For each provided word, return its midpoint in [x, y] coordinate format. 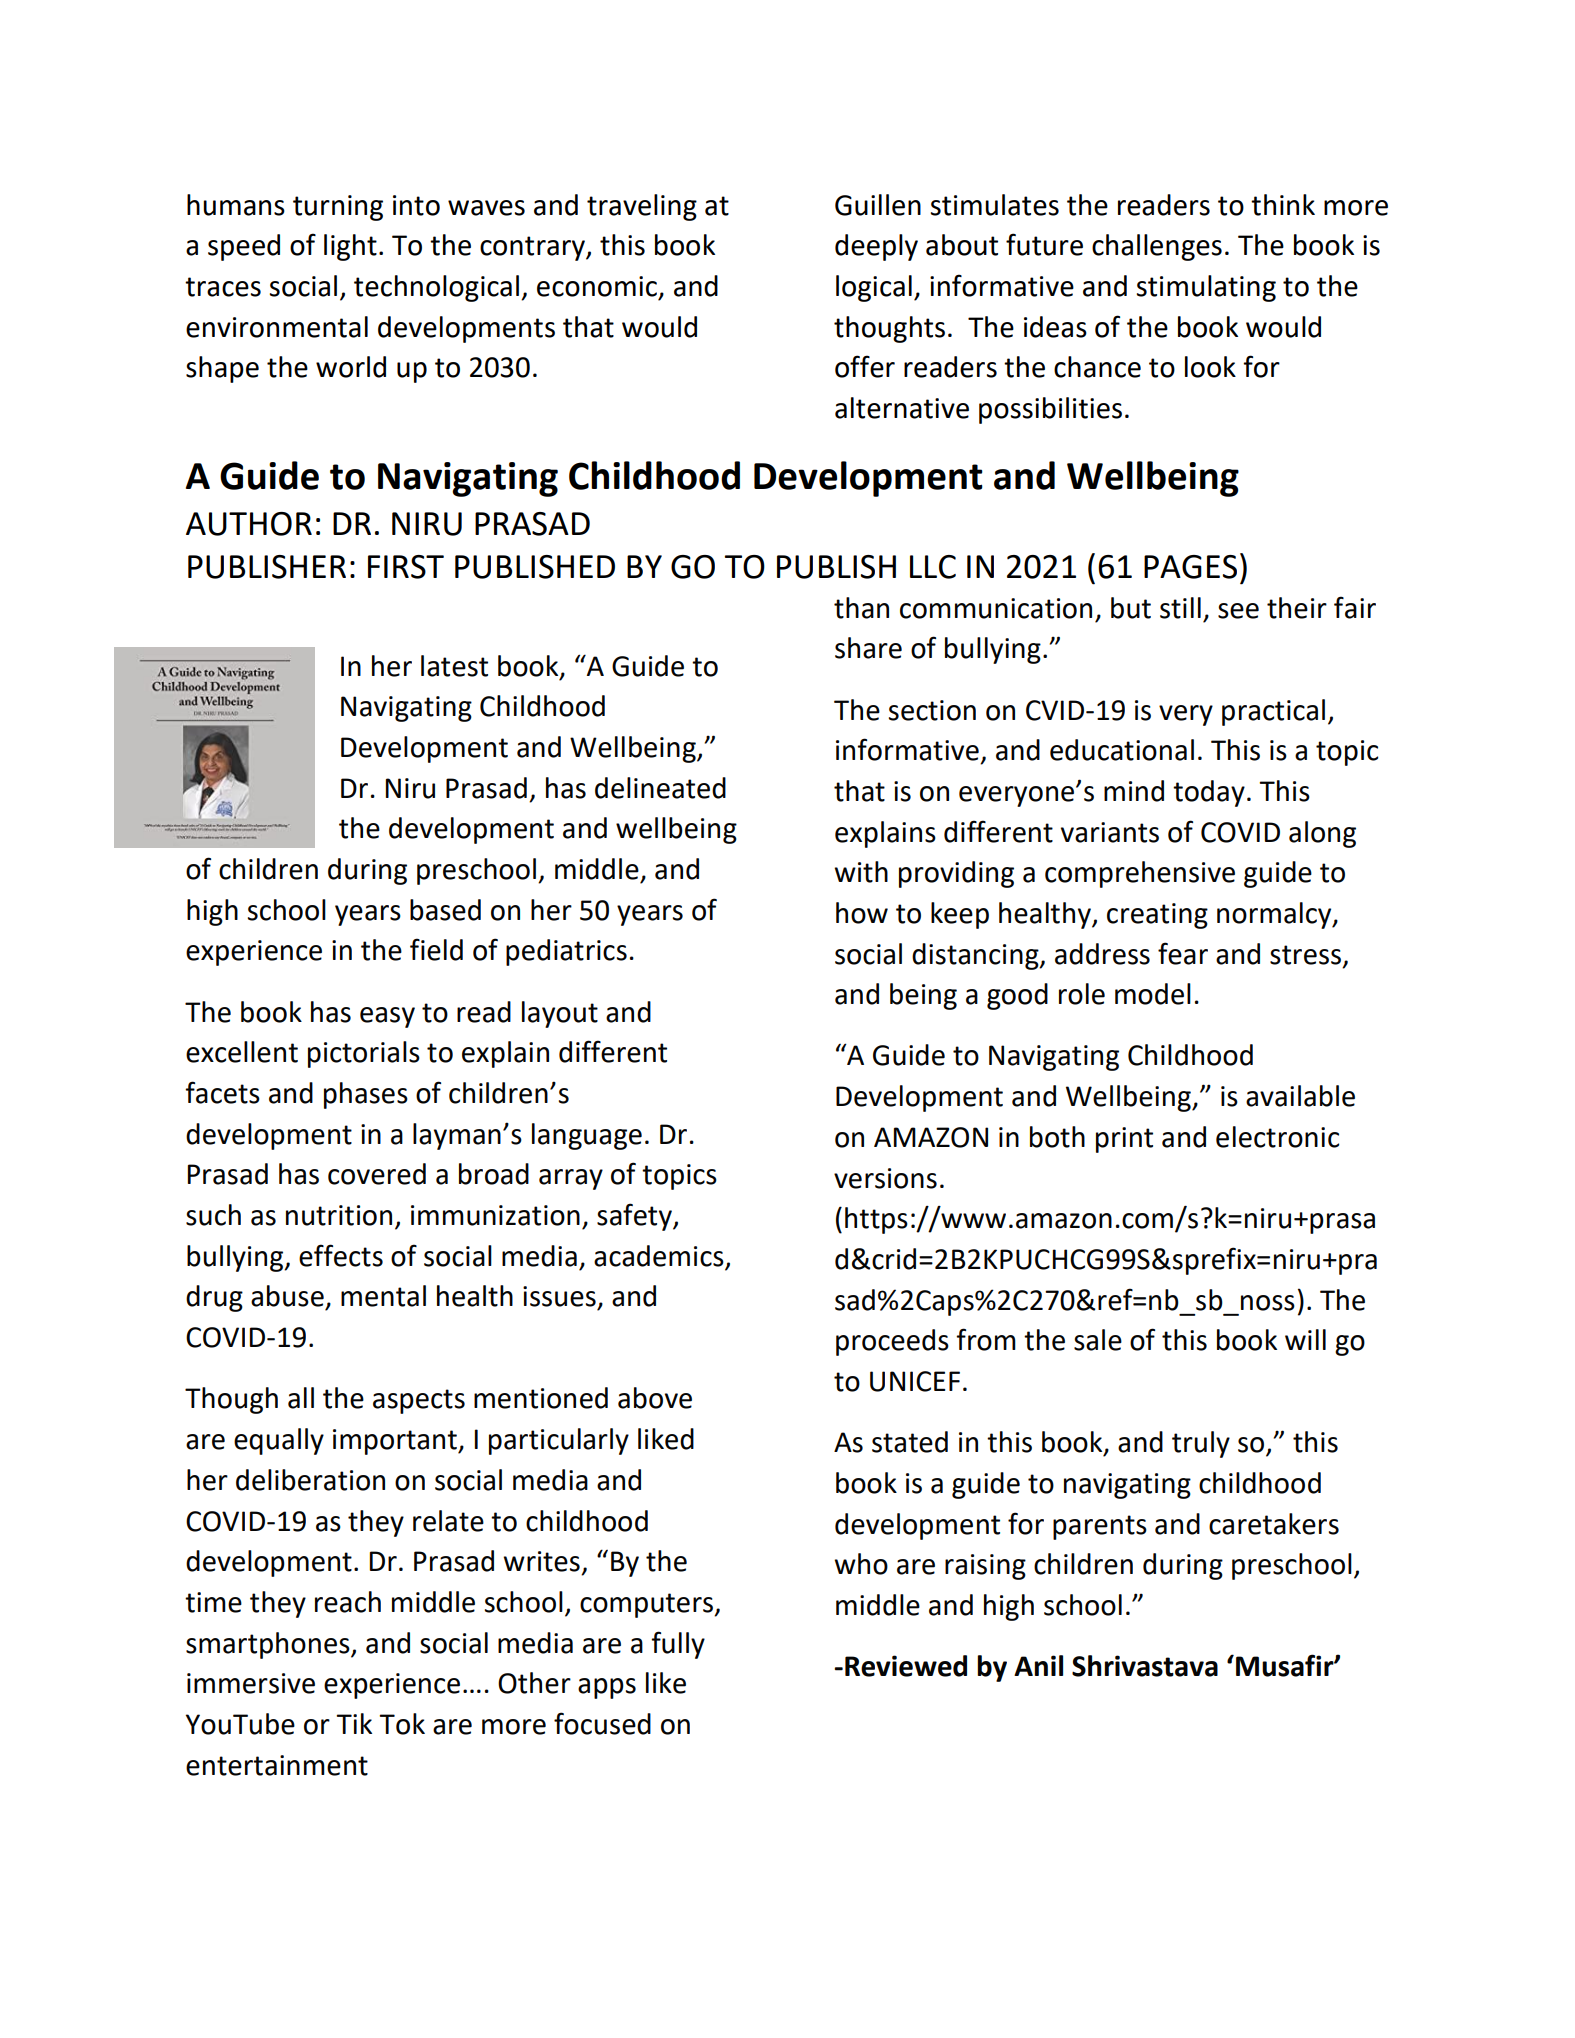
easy [387, 1017]
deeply [876, 247]
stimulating [1206, 288]
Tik [354, 1723]
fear [1183, 953]
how [862, 913]
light [350, 247]
